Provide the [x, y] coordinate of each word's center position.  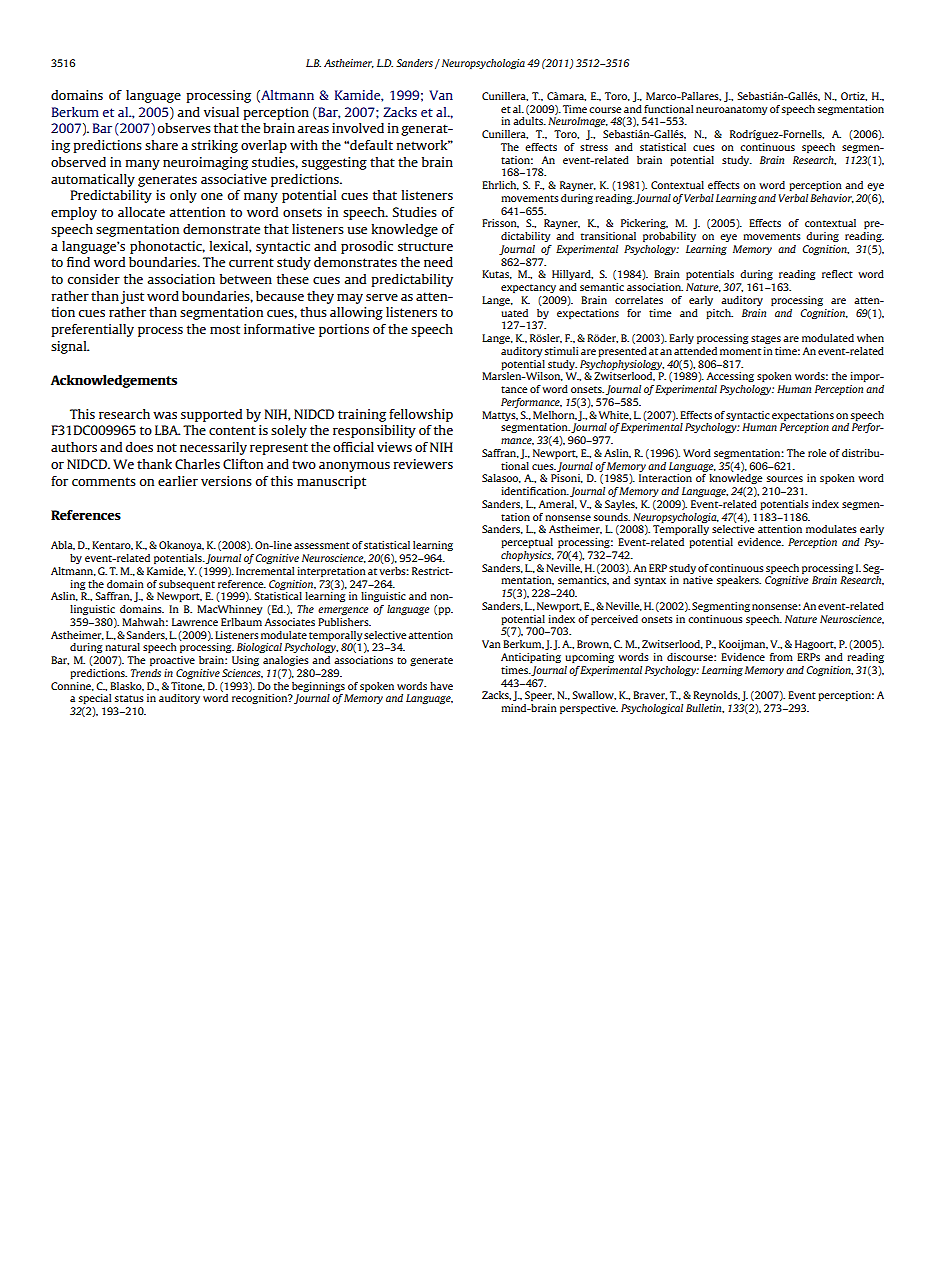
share [161, 145]
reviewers [423, 464]
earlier [178, 481]
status [129, 698]
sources [784, 479]
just [132, 297]
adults [529, 121]
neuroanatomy [731, 110]
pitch [719, 314]
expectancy [528, 288]
